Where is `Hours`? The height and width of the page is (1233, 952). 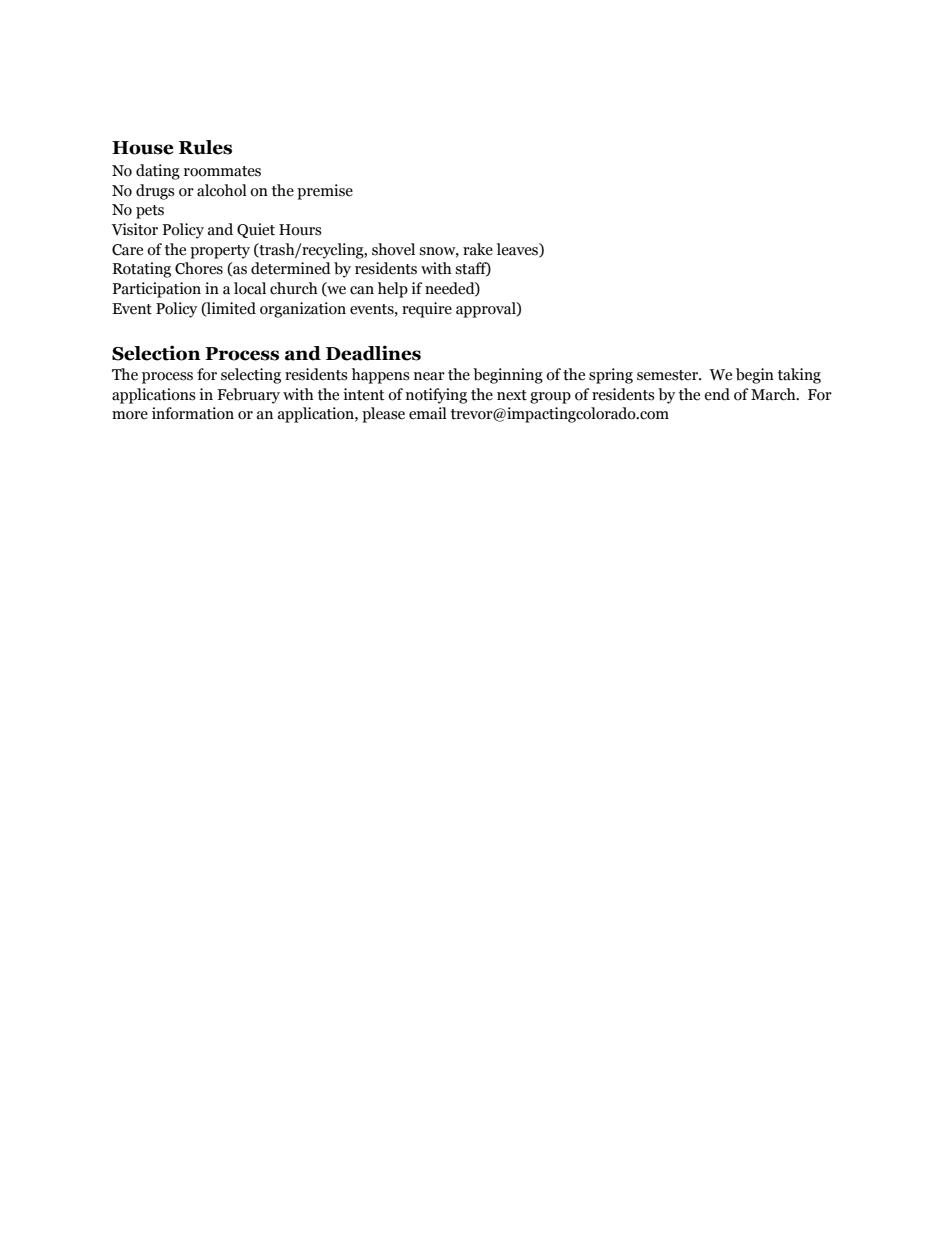 Hours is located at coordinates (300, 230).
